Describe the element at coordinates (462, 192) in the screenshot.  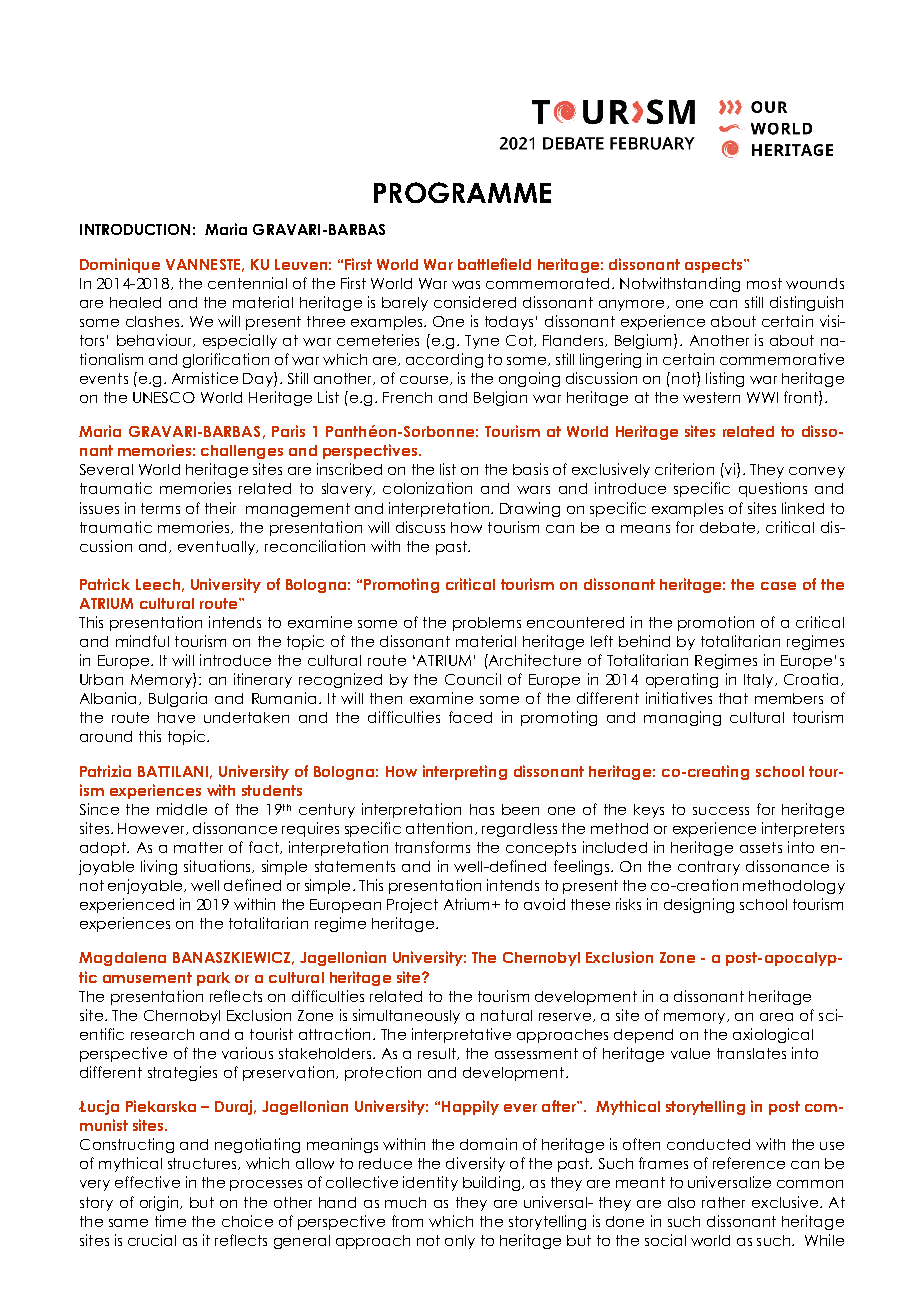
I see `PROGRAMME` at that location.
